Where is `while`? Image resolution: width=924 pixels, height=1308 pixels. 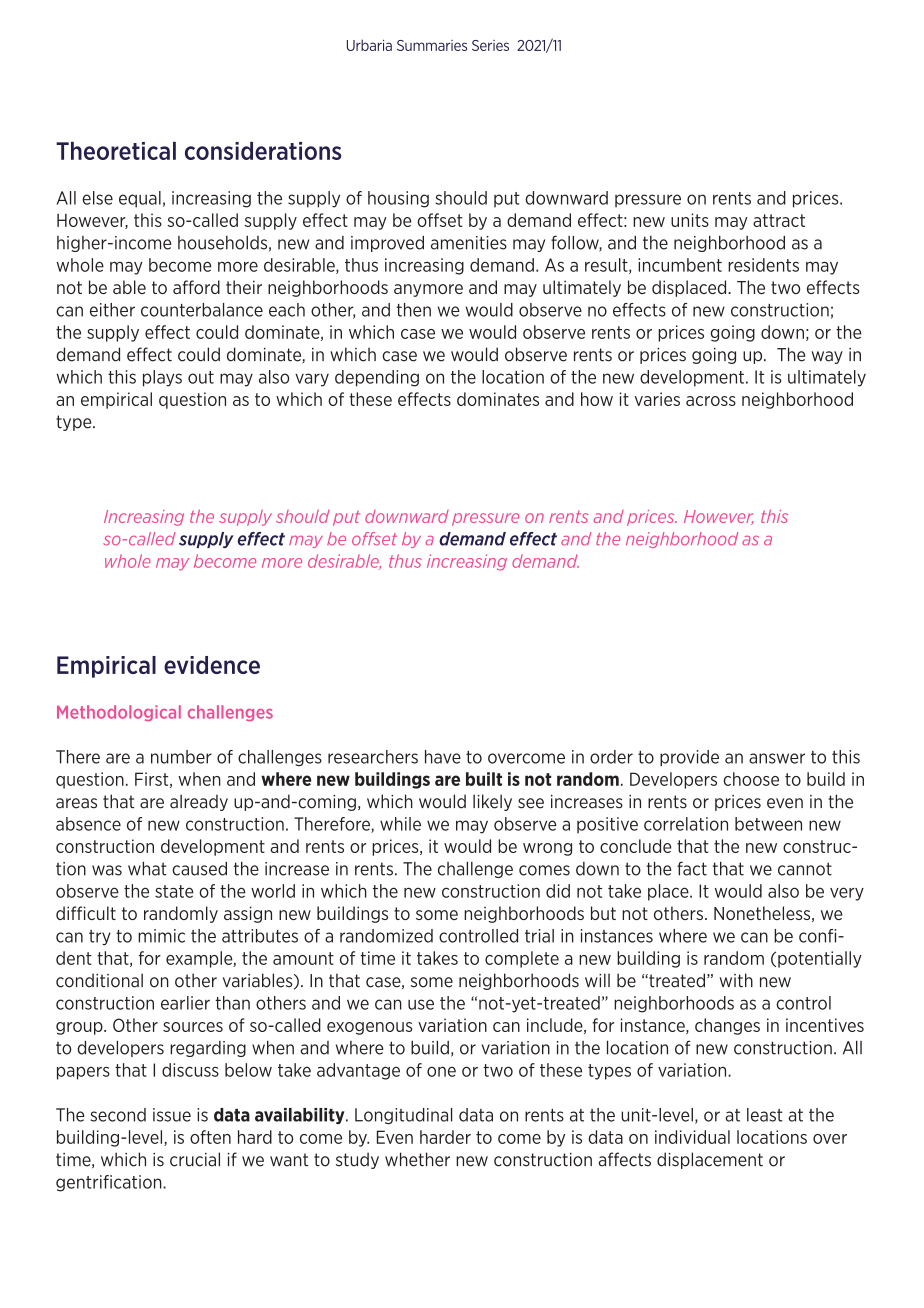 while is located at coordinates (400, 824).
